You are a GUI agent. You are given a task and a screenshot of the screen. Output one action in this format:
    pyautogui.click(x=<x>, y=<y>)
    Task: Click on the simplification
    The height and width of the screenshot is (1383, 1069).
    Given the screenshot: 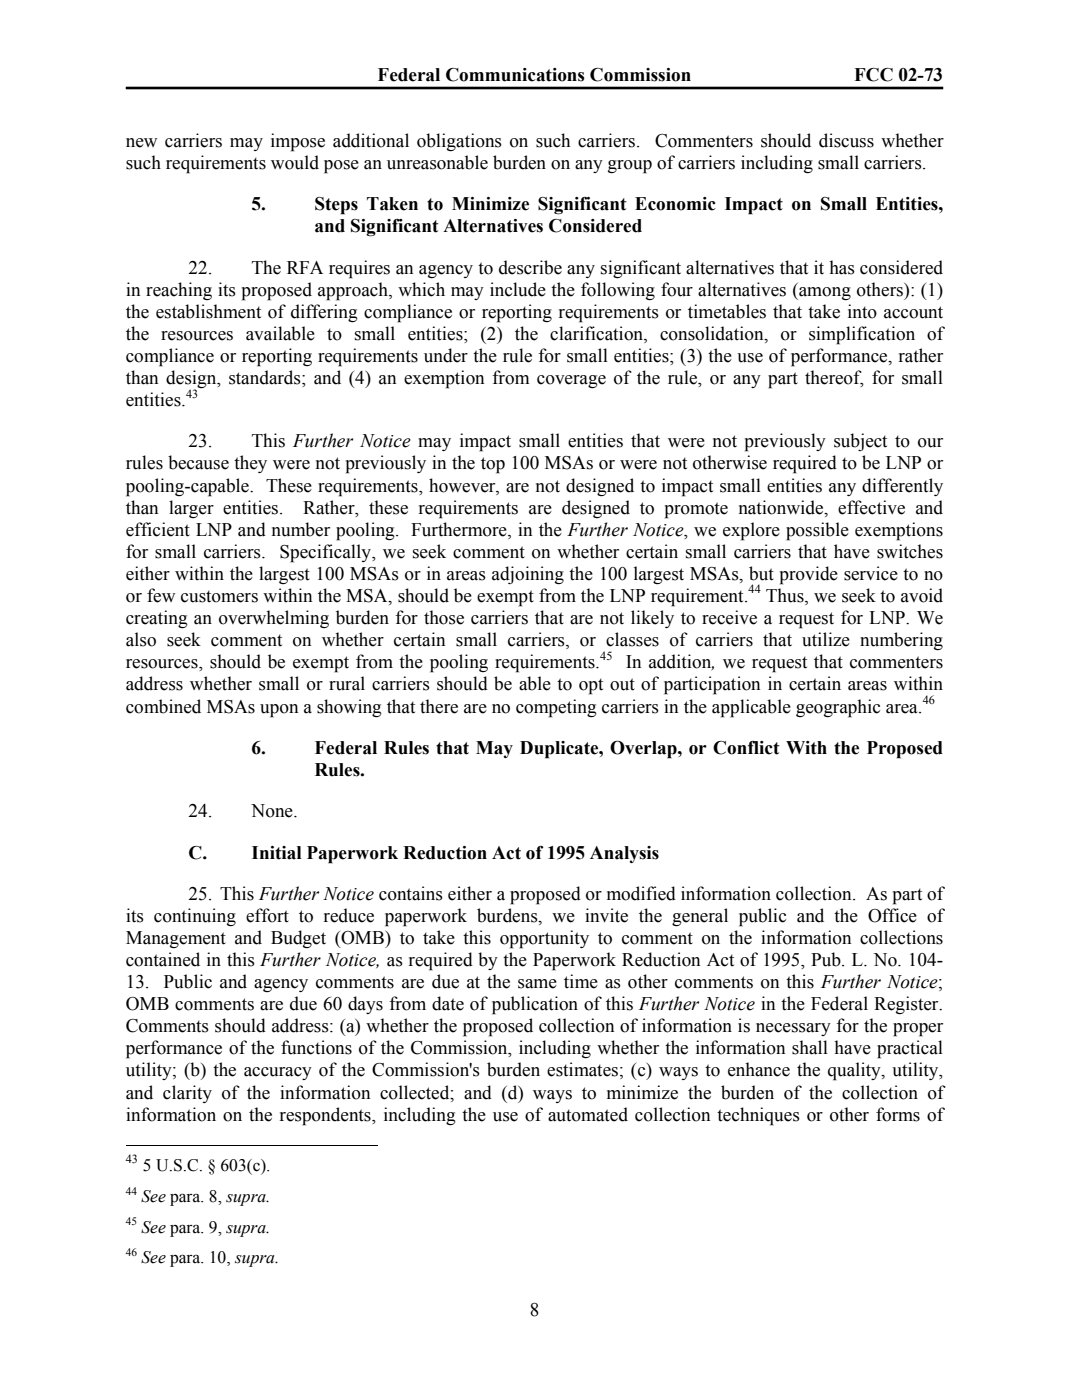 What is the action you would take?
    pyautogui.click(x=862, y=335)
